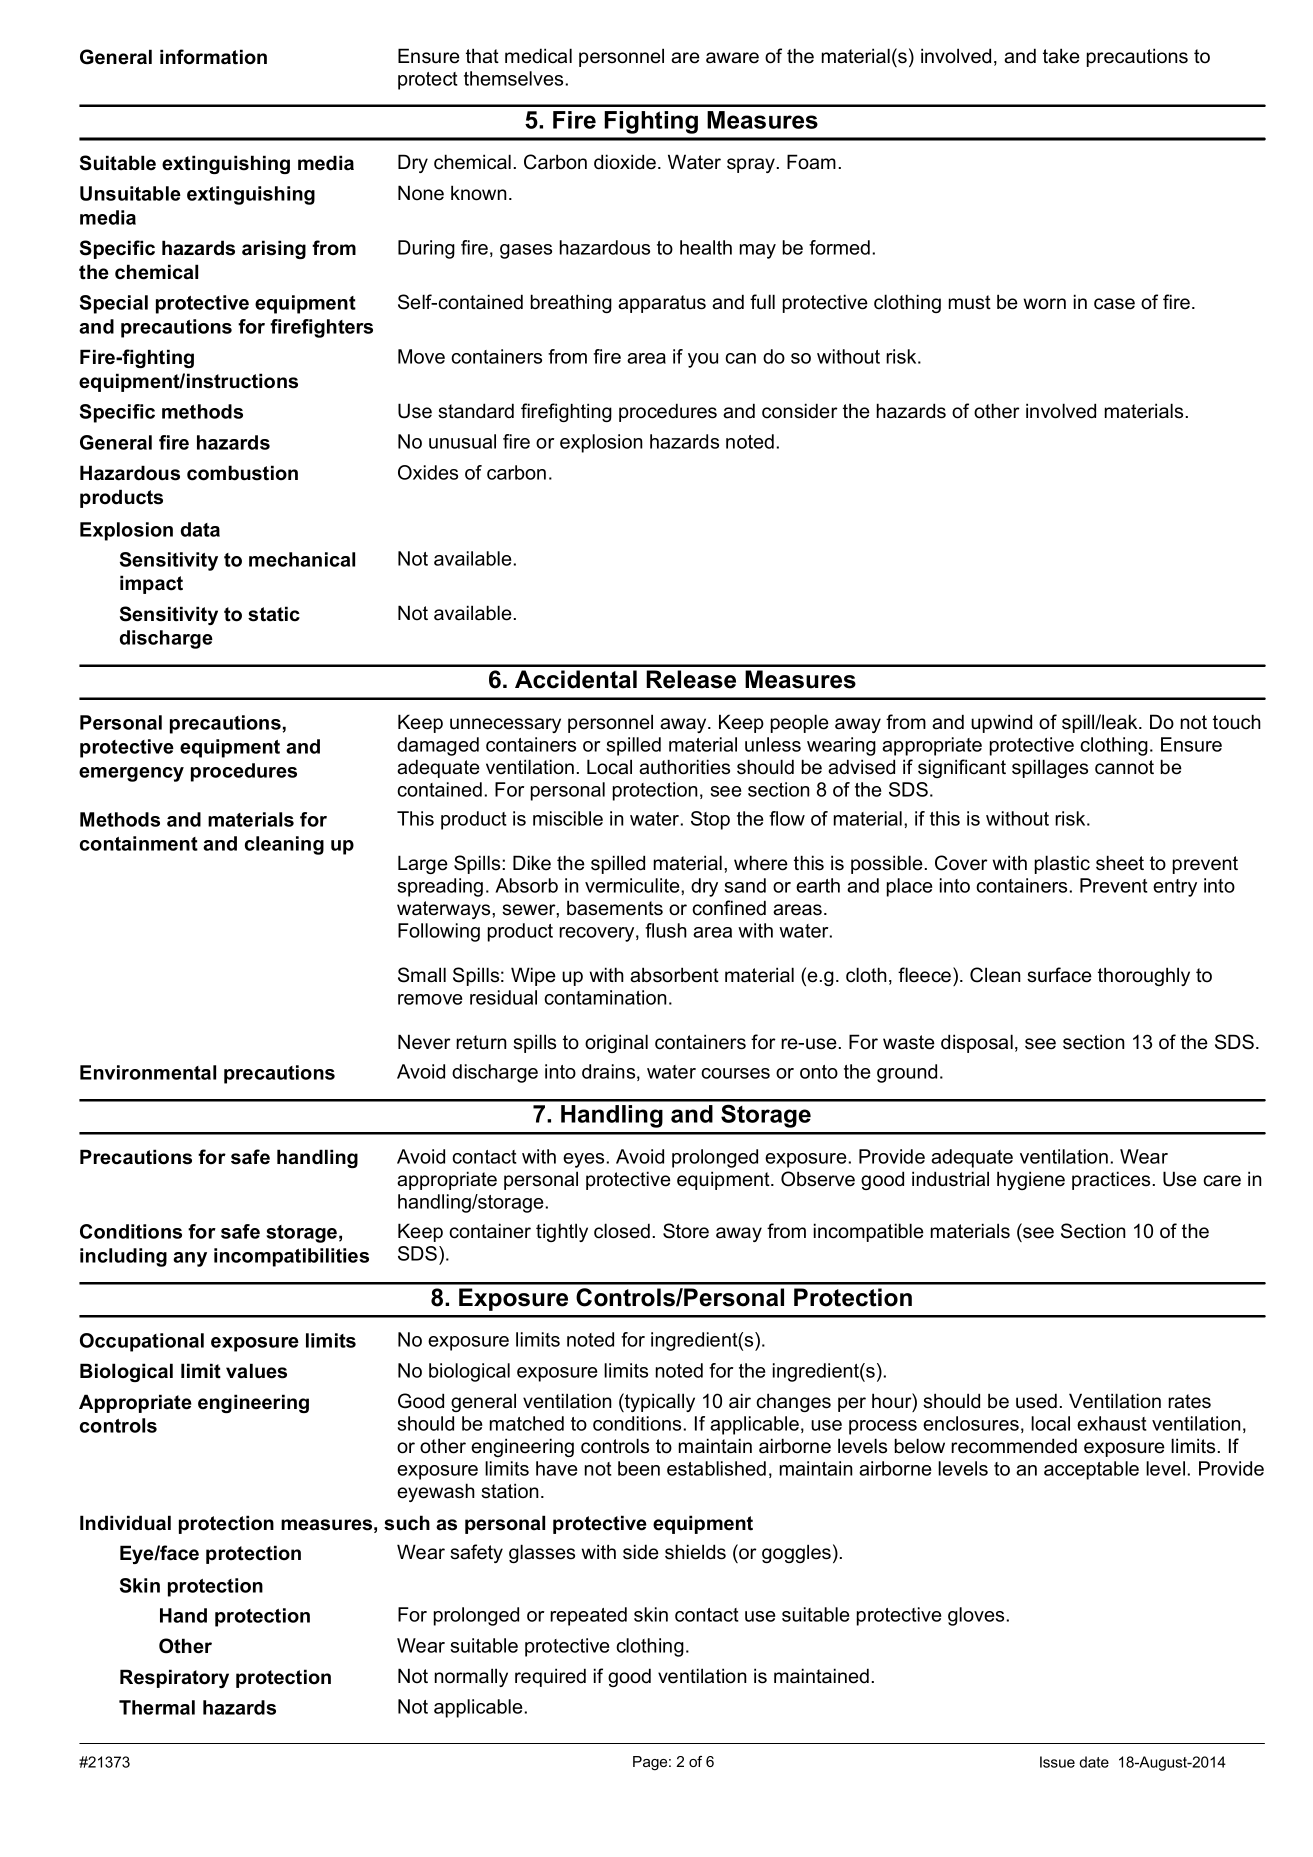 The image size is (1313, 1857). I want to click on flush, so click(666, 930).
